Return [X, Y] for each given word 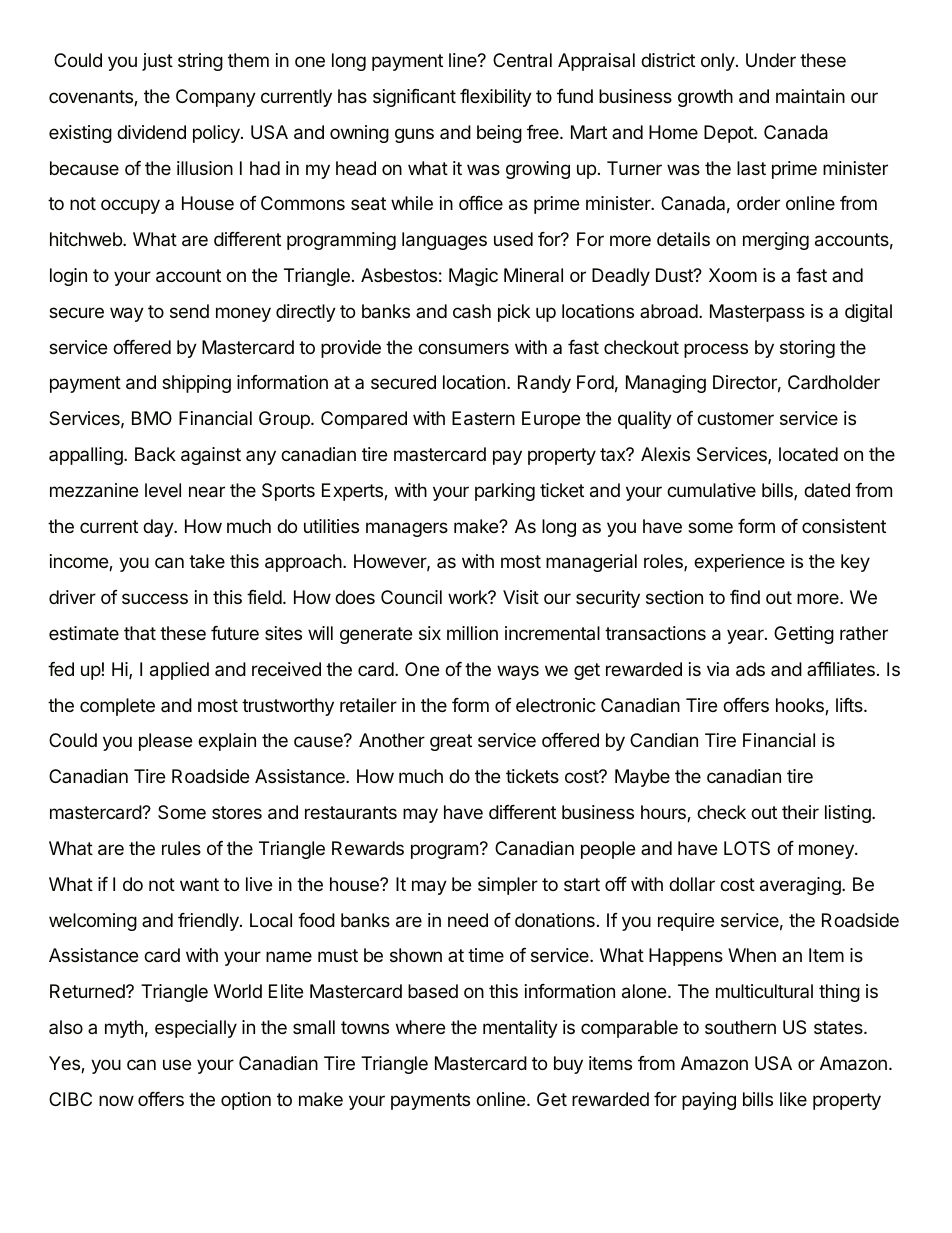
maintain [810, 96]
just [157, 62]
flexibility [496, 98]
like [793, 1099]
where [420, 1027]
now [116, 1100]
